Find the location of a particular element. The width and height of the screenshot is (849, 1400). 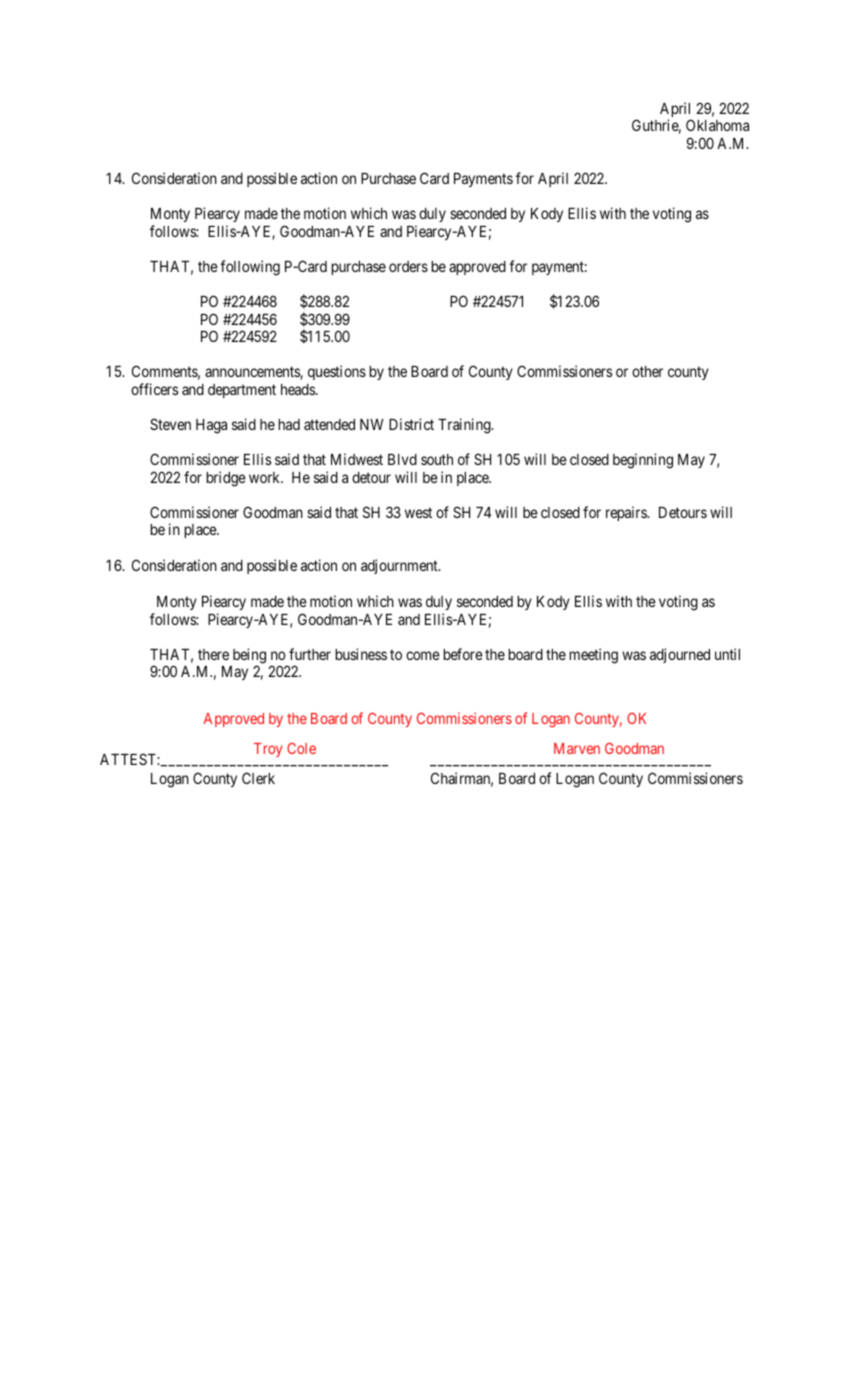

Oklahoma is located at coordinates (717, 125).
